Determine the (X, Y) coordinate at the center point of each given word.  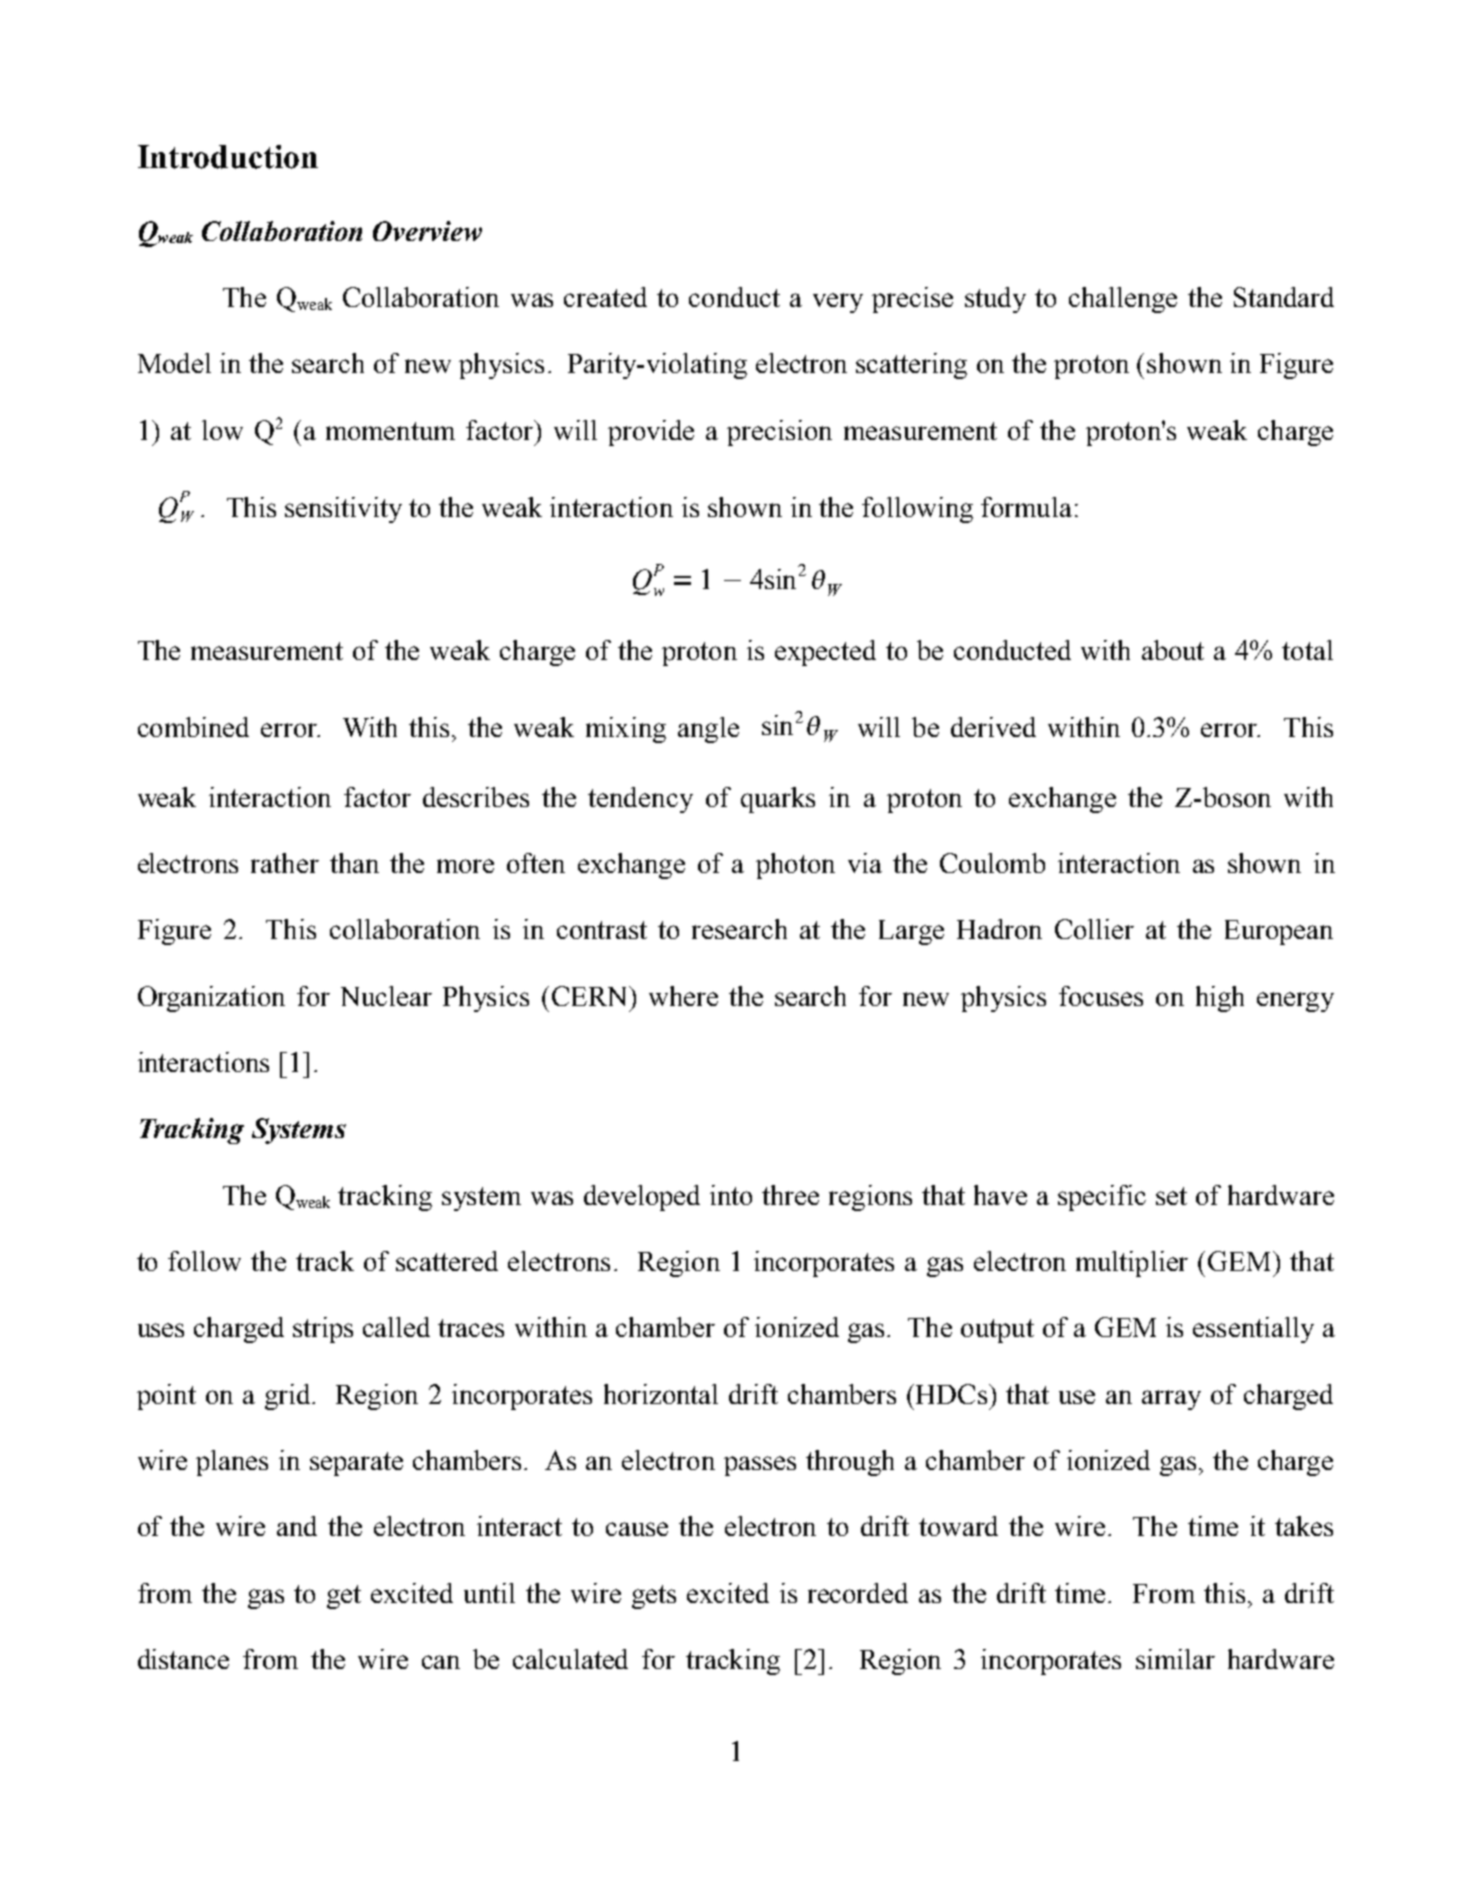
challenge (1123, 300)
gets (654, 1597)
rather (285, 863)
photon (795, 866)
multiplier (1132, 1264)
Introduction (228, 157)
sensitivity (343, 510)
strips (323, 1330)
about (1173, 650)
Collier (1094, 929)
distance (183, 1659)
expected (825, 653)
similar (1175, 1659)
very (838, 303)
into (731, 1195)
